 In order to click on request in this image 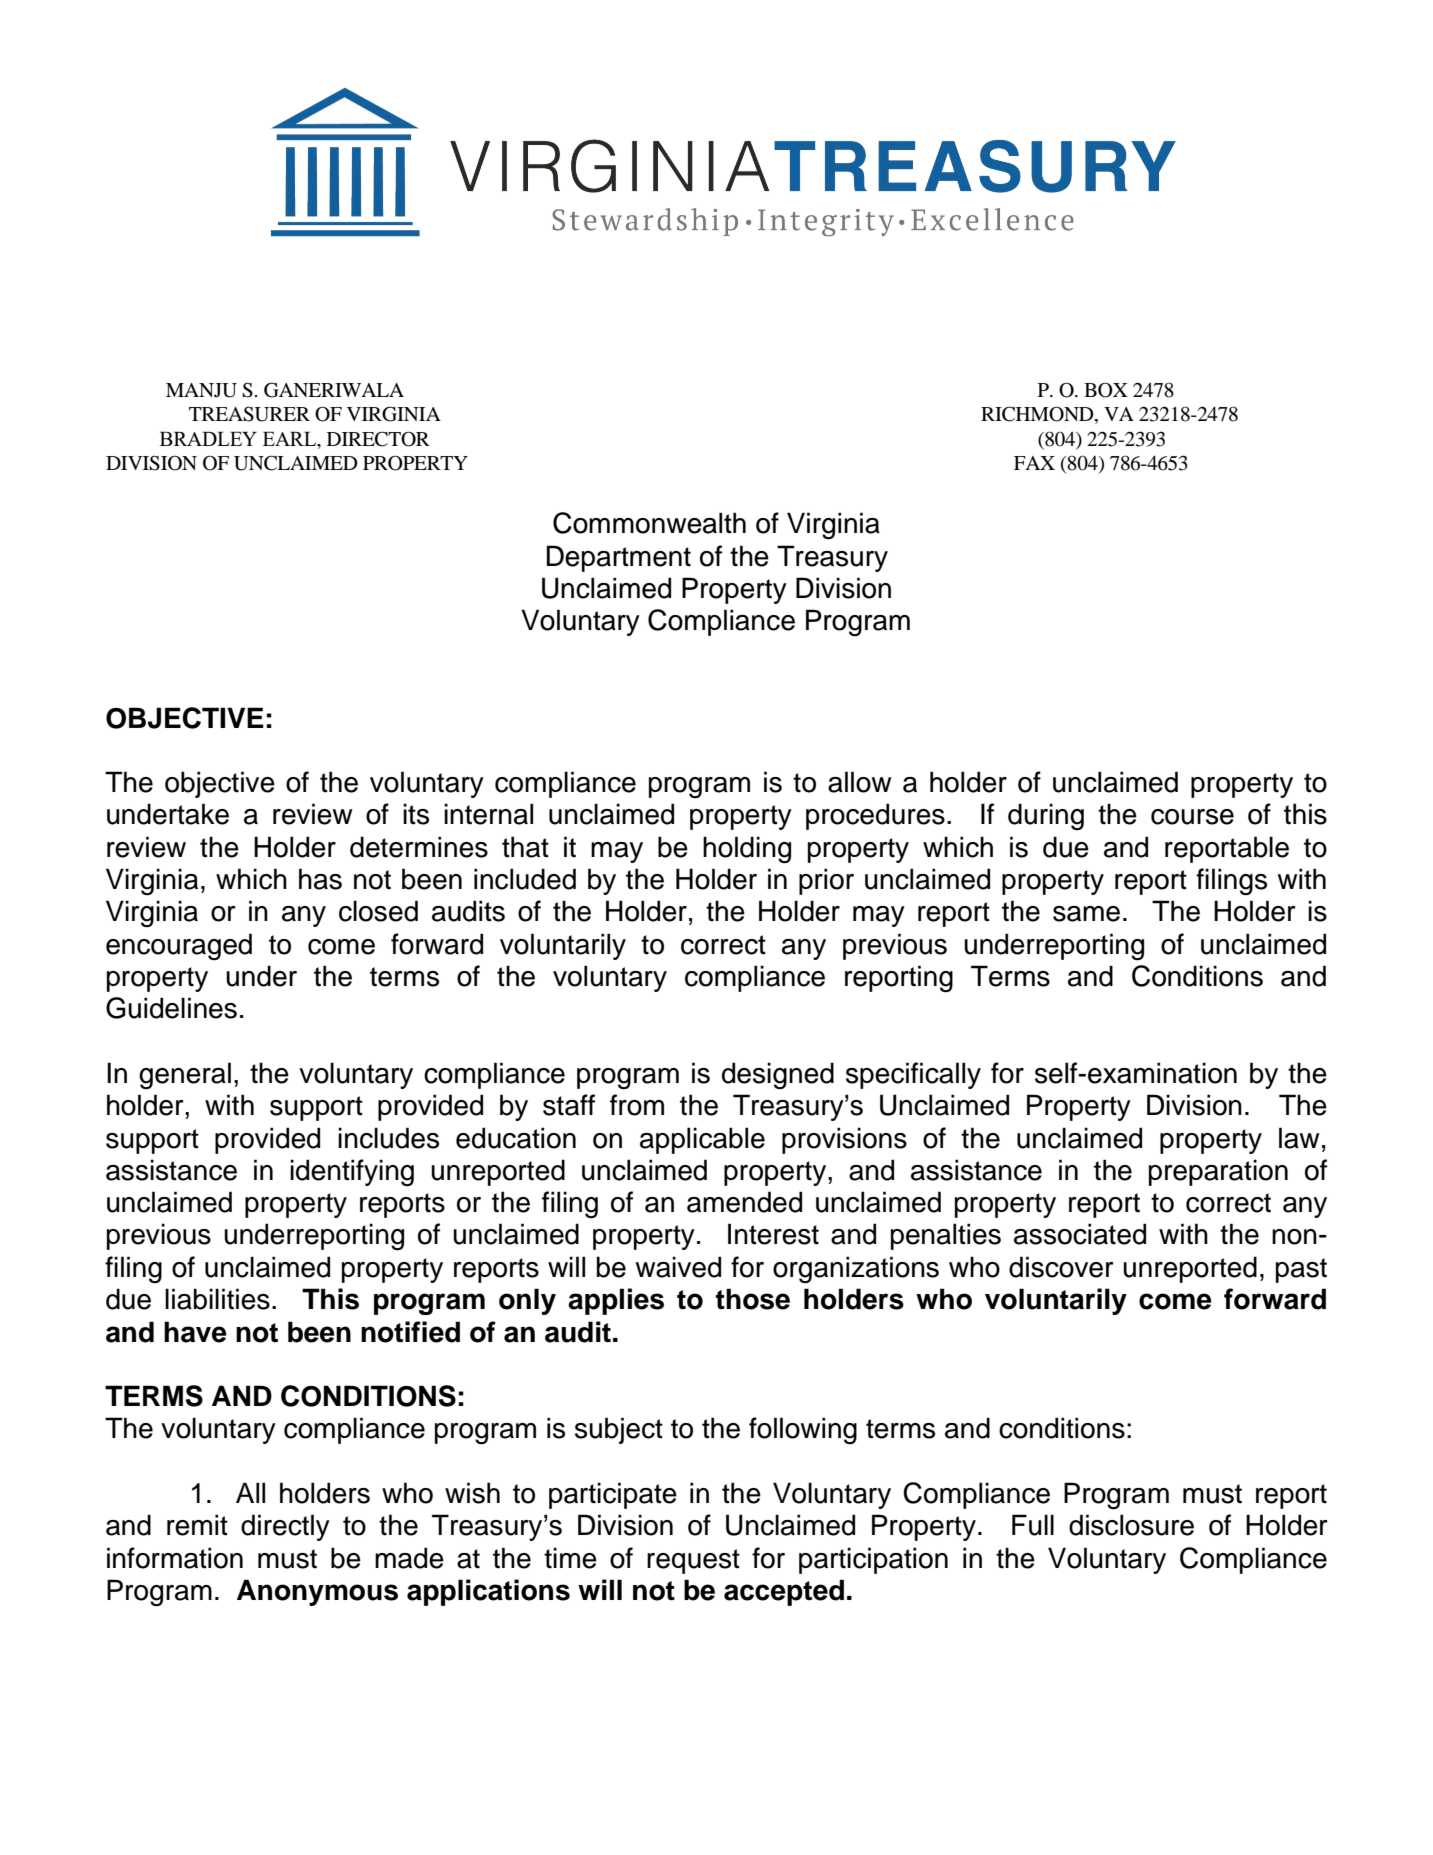, I will do `click(693, 1561)`.
